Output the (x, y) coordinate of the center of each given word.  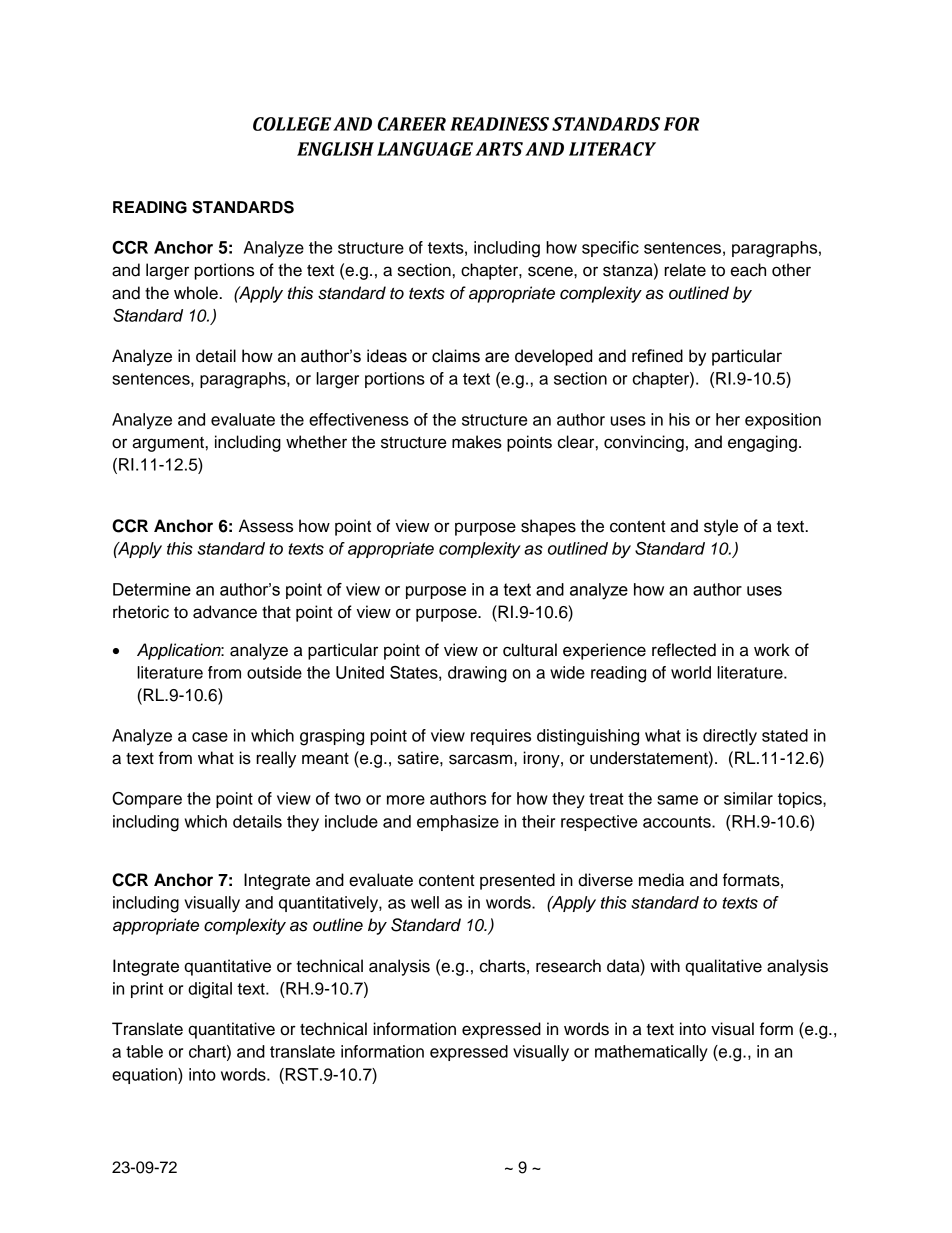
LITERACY (612, 149)
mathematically (651, 1053)
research (568, 966)
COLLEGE (292, 124)
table (144, 1051)
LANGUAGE (425, 149)
